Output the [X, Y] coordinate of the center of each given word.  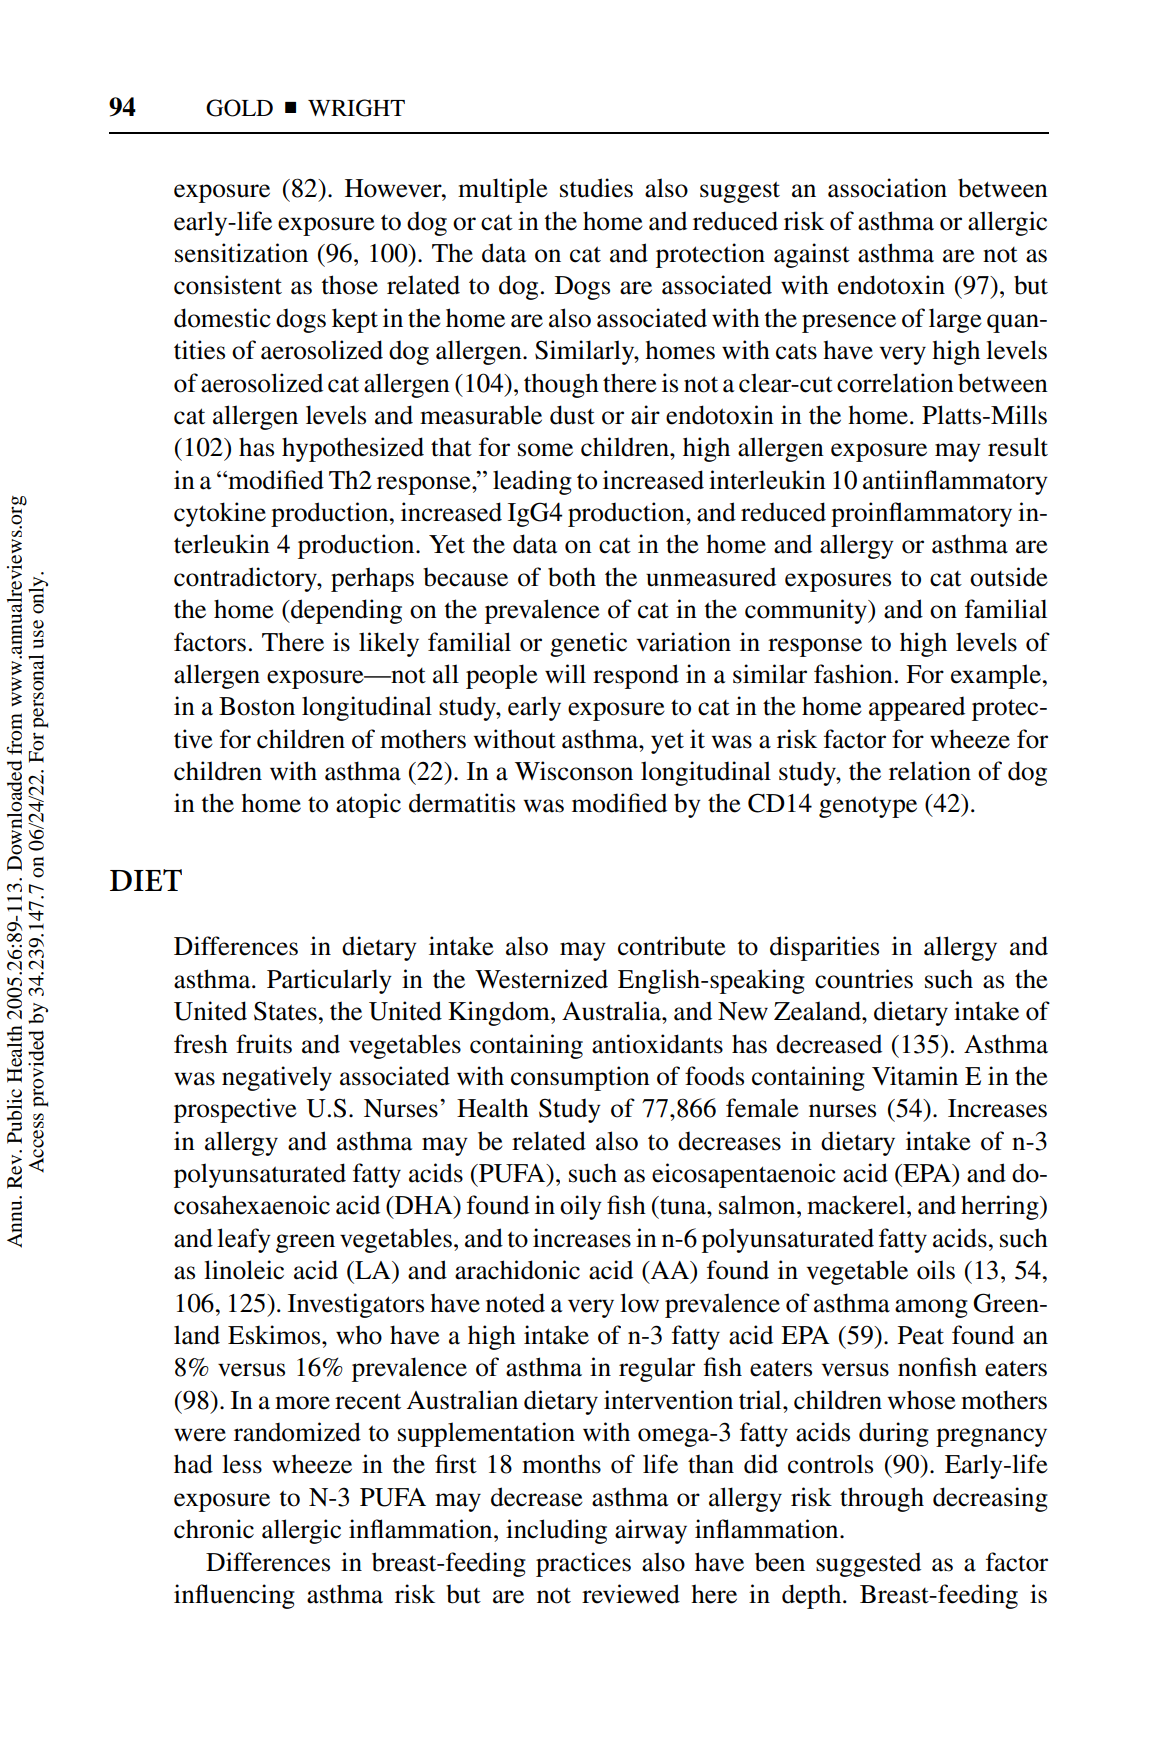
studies [596, 188]
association [887, 188]
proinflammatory [921, 514]
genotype [868, 807]
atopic [368, 805]
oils [936, 1270]
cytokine [220, 514]
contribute [672, 946]
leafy [244, 1240]
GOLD [239, 108]
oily [581, 1207]
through [882, 1499]
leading [532, 482]
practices [583, 1564]
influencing [234, 1596]
